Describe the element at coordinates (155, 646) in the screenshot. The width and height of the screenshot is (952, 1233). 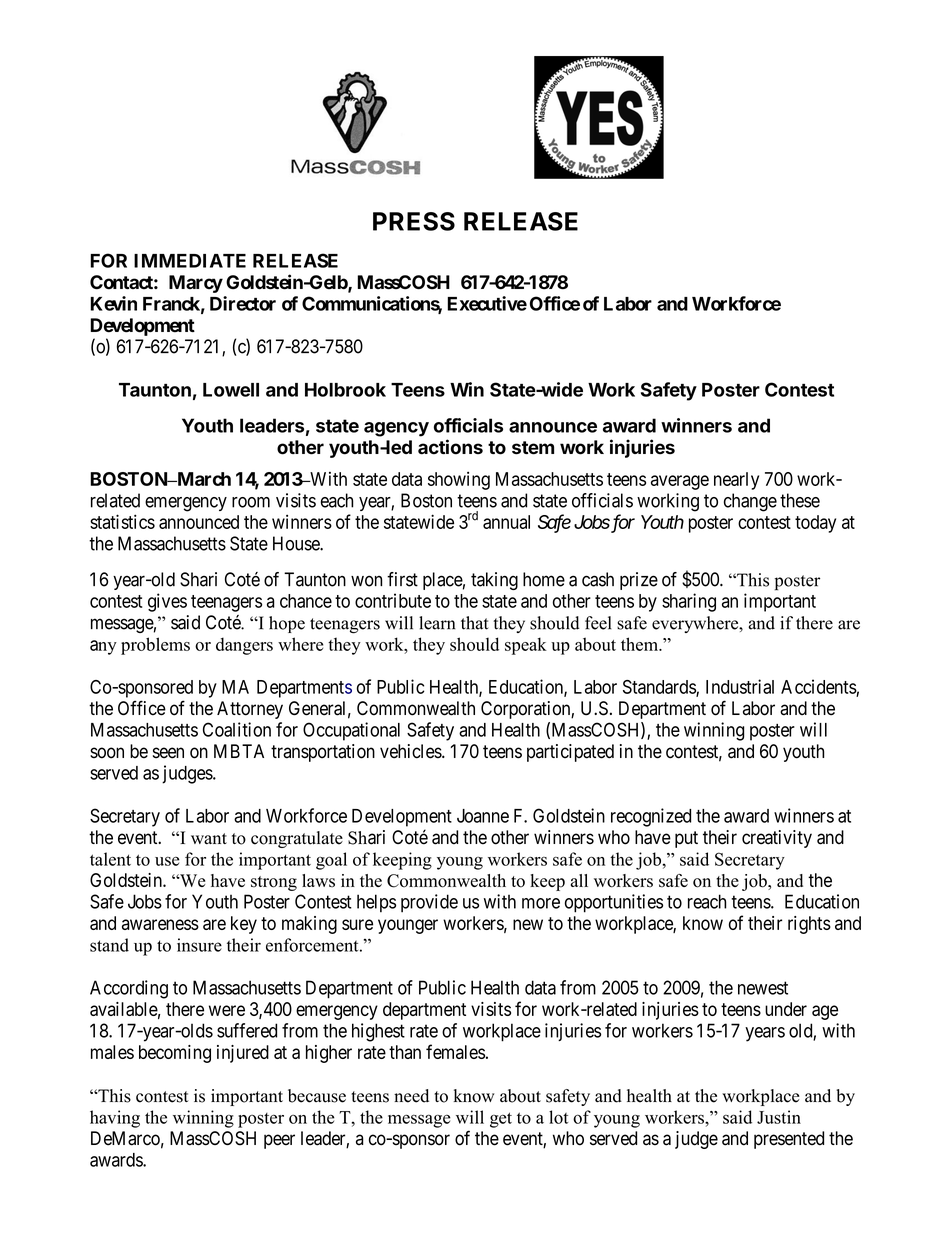
I see `problems` at that location.
